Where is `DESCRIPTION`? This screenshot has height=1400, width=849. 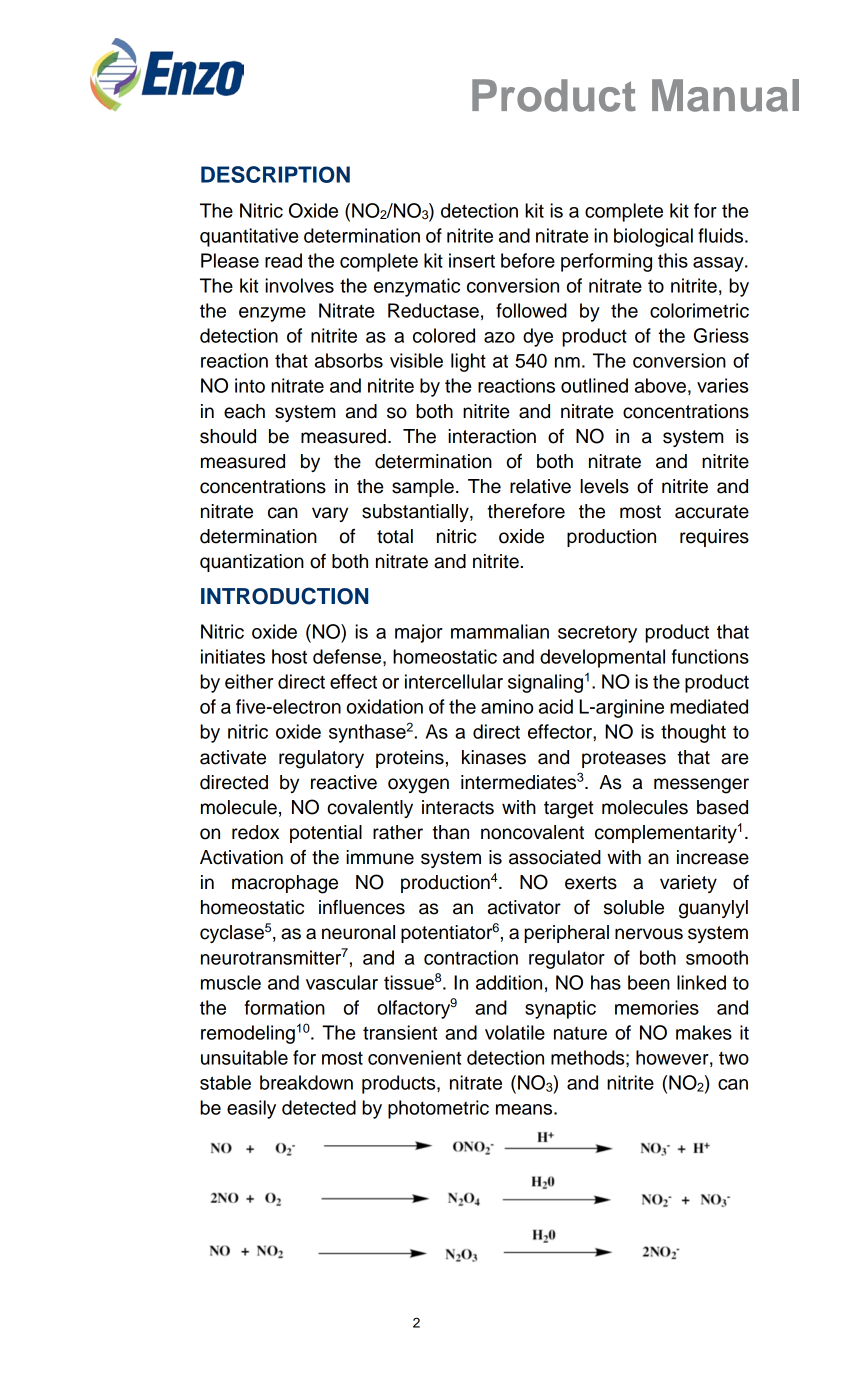 DESCRIPTION is located at coordinates (275, 174).
